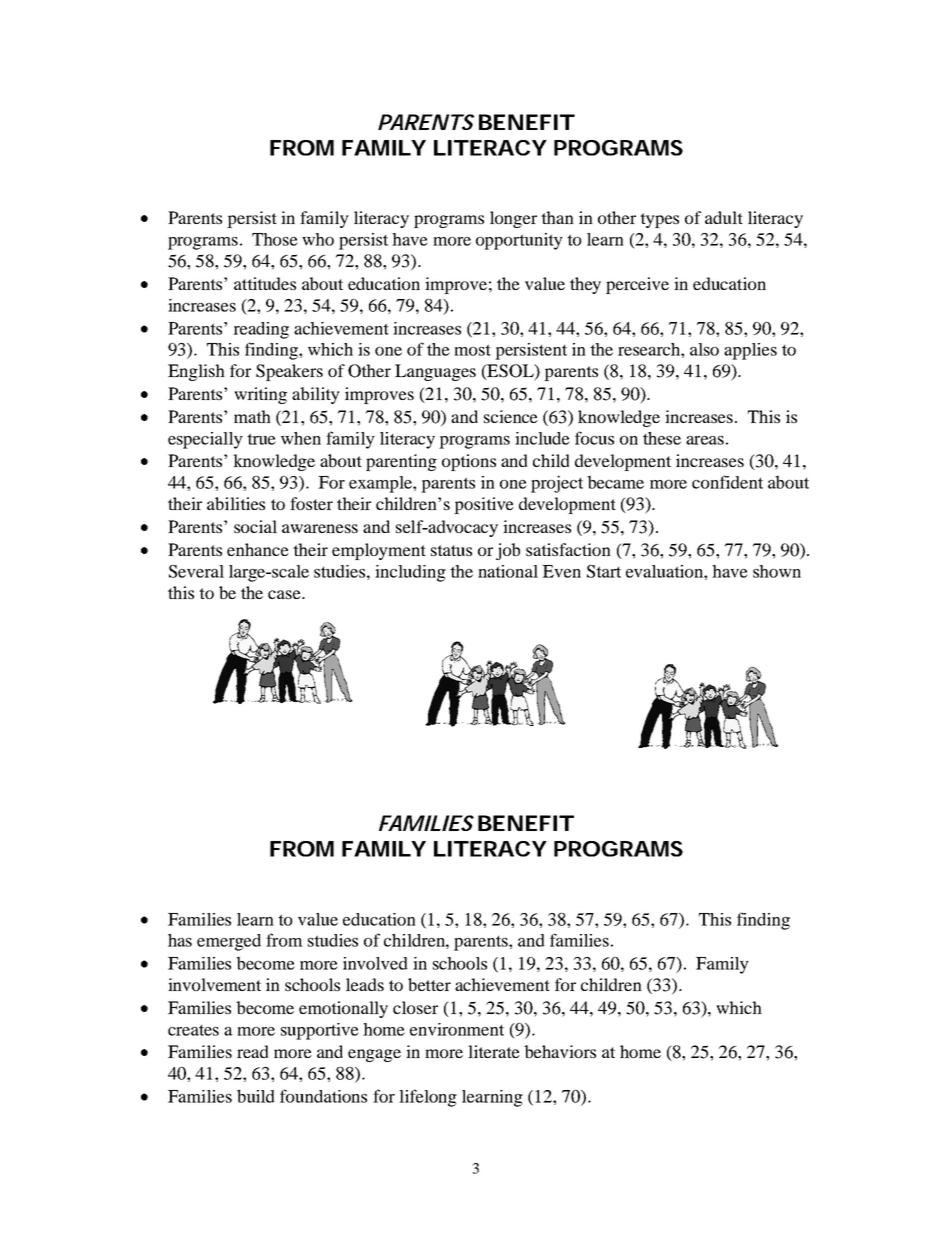 This image has height=1233, width=952. I want to click on adult, so click(724, 217).
